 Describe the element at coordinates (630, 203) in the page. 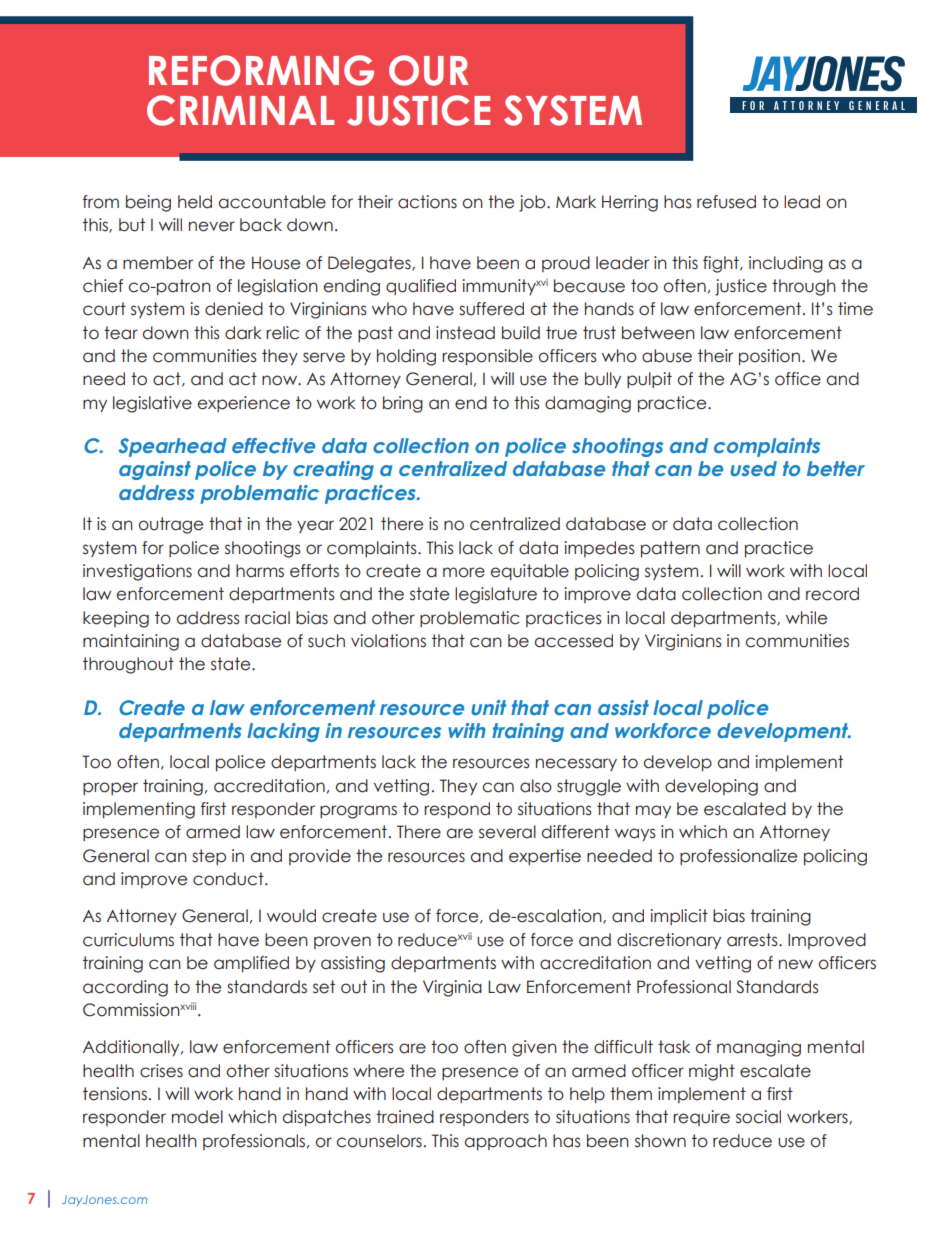

I see `Herring` at that location.
